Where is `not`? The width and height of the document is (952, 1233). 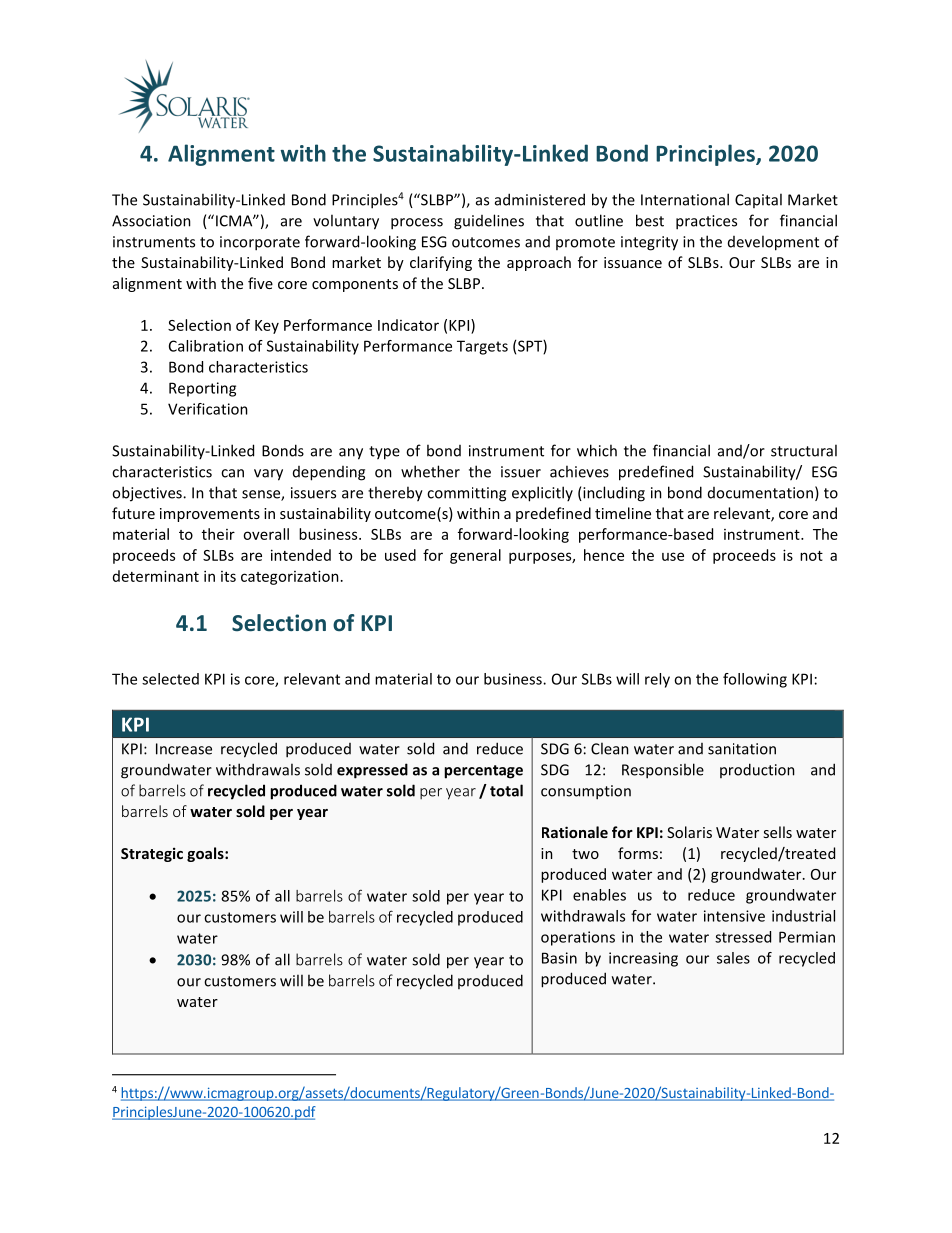
not is located at coordinates (811, 556).
